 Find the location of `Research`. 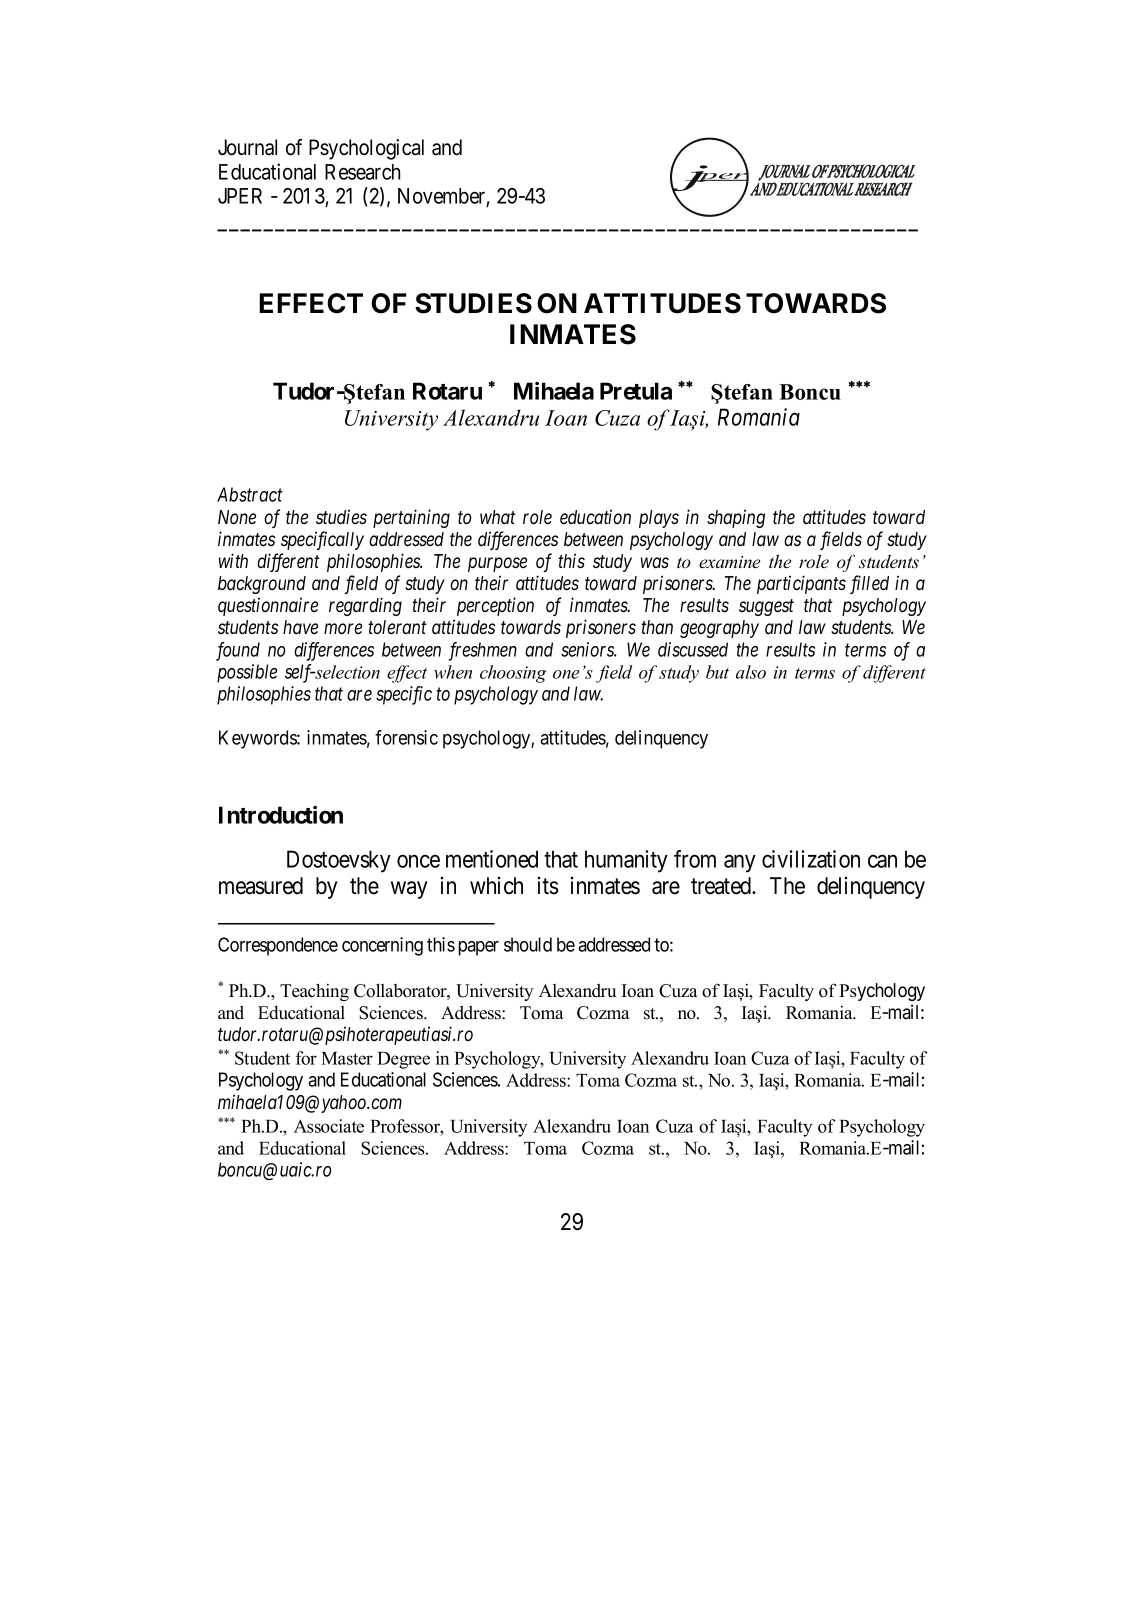

Research is located at coordinates (362, 172).
